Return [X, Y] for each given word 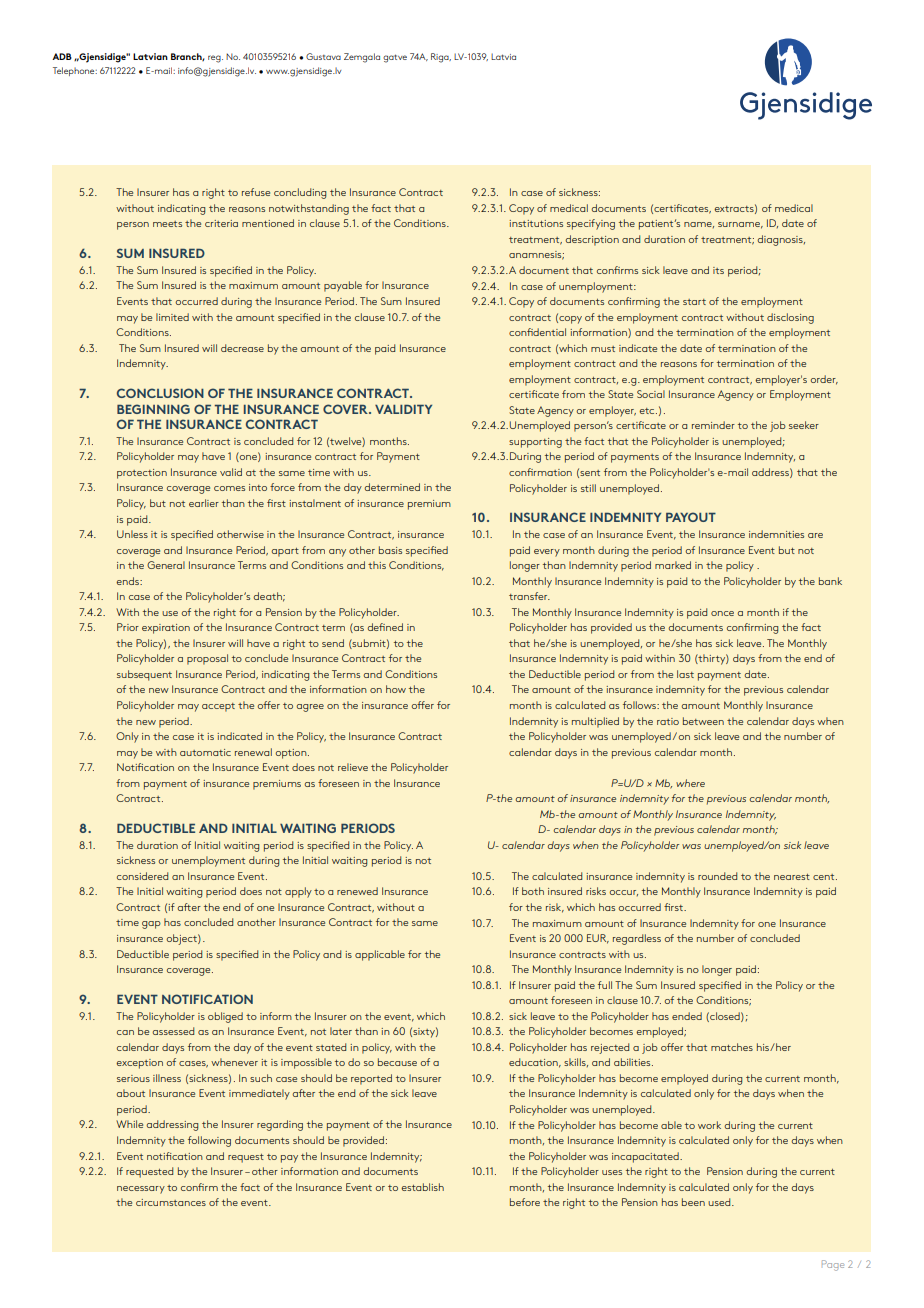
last [685, 674]
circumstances [171, 1202]
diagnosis [781, 240]
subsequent [144, 675]
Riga [441, 58]
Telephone [75, 71]
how [396, 689]
